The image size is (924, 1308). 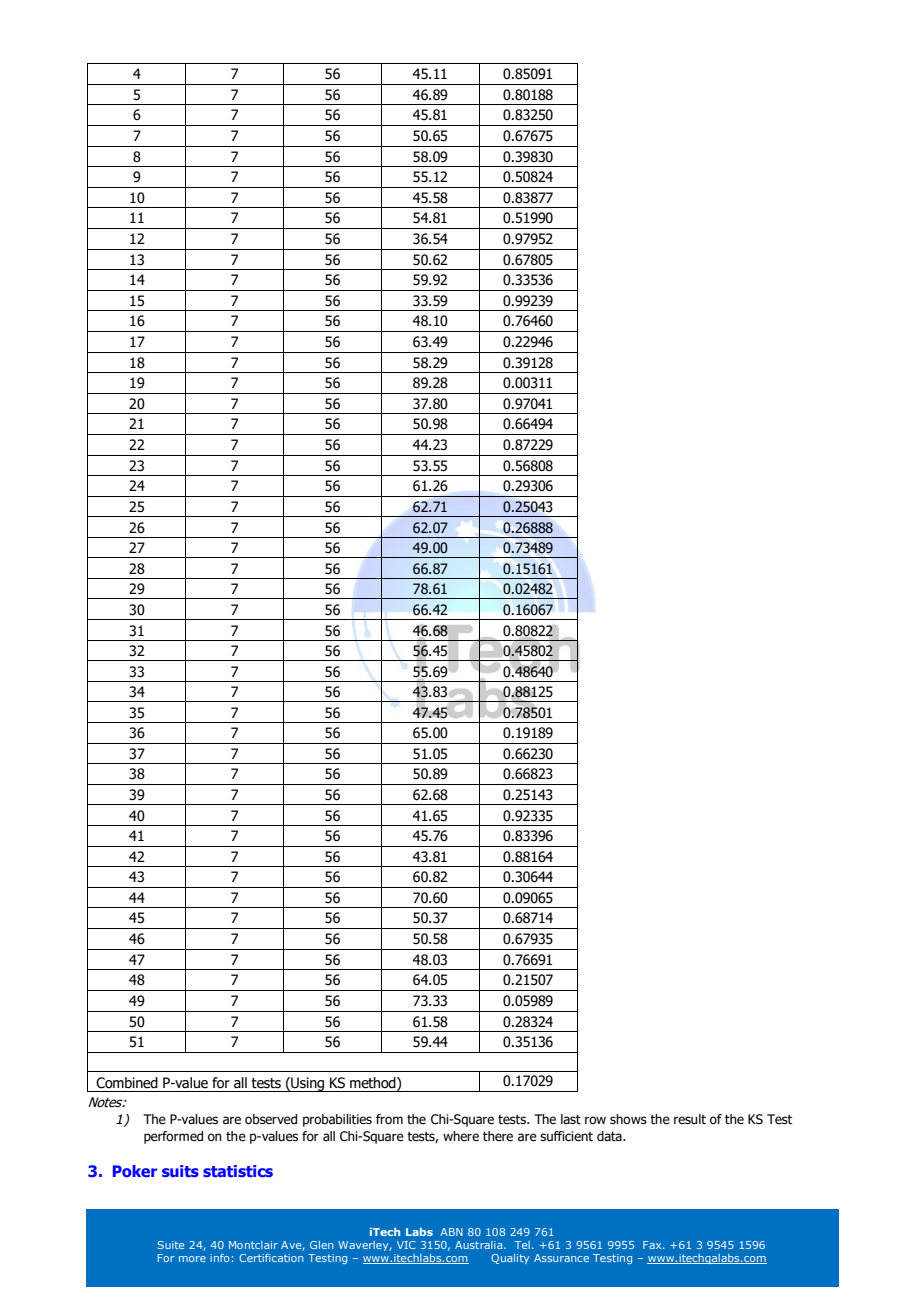 I want to click on Tel, so click(x=522, y=1245).
